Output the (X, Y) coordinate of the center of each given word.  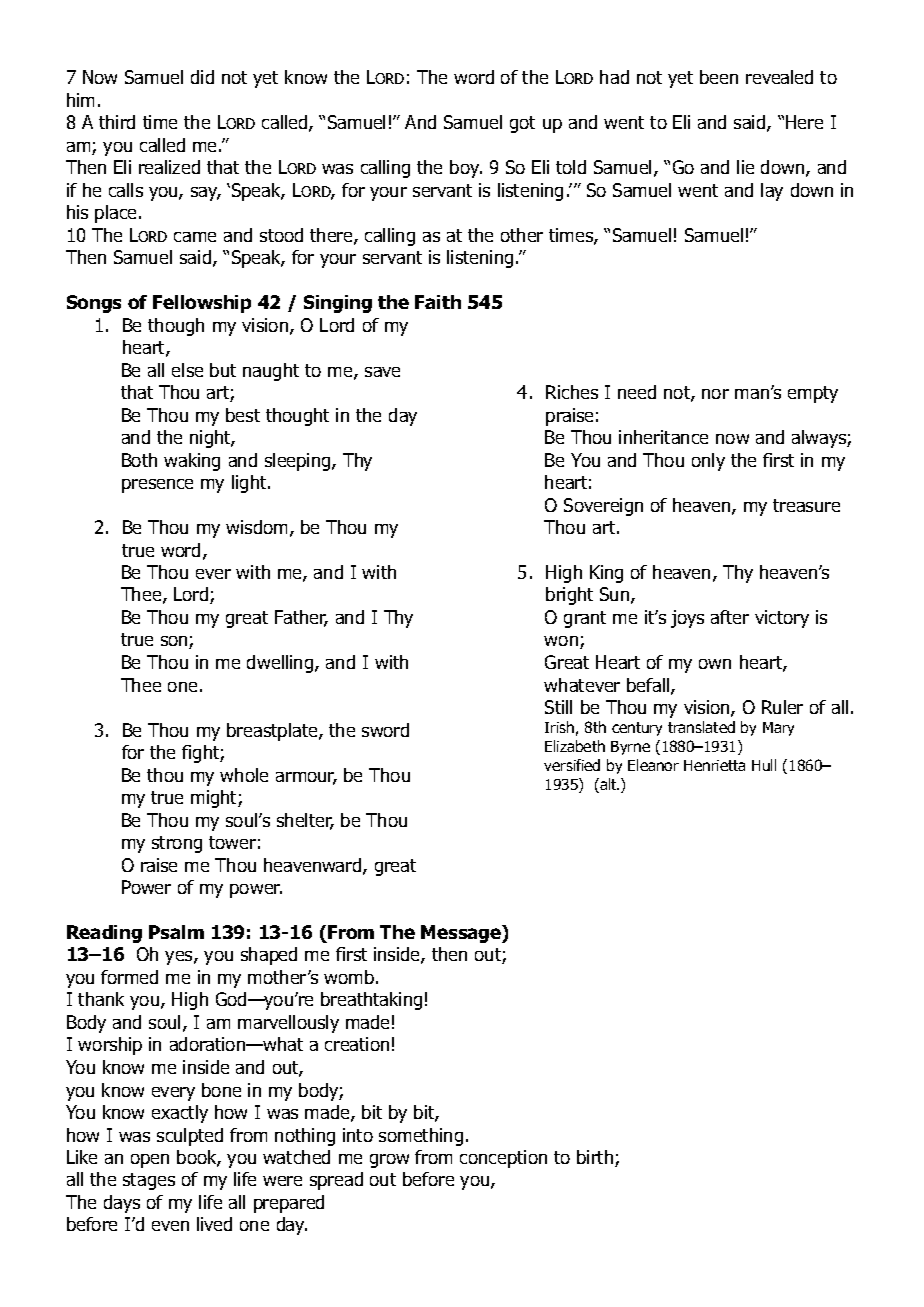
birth (596, 1158)
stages (149, 1181)
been (719, 77)
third (117, 122)
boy (466, 169)
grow (389, 1161)
